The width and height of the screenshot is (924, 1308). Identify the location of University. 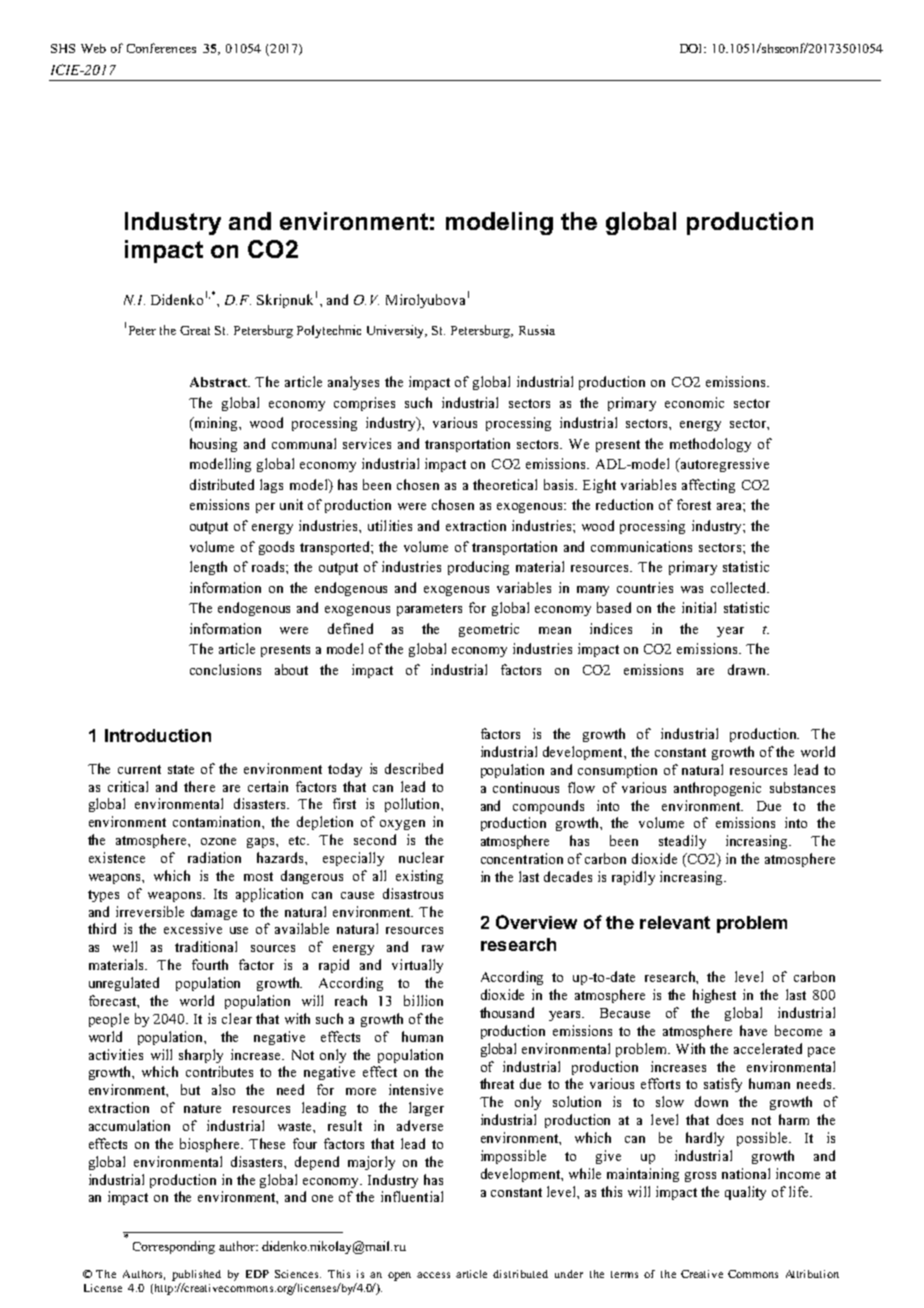
(397, 331).
